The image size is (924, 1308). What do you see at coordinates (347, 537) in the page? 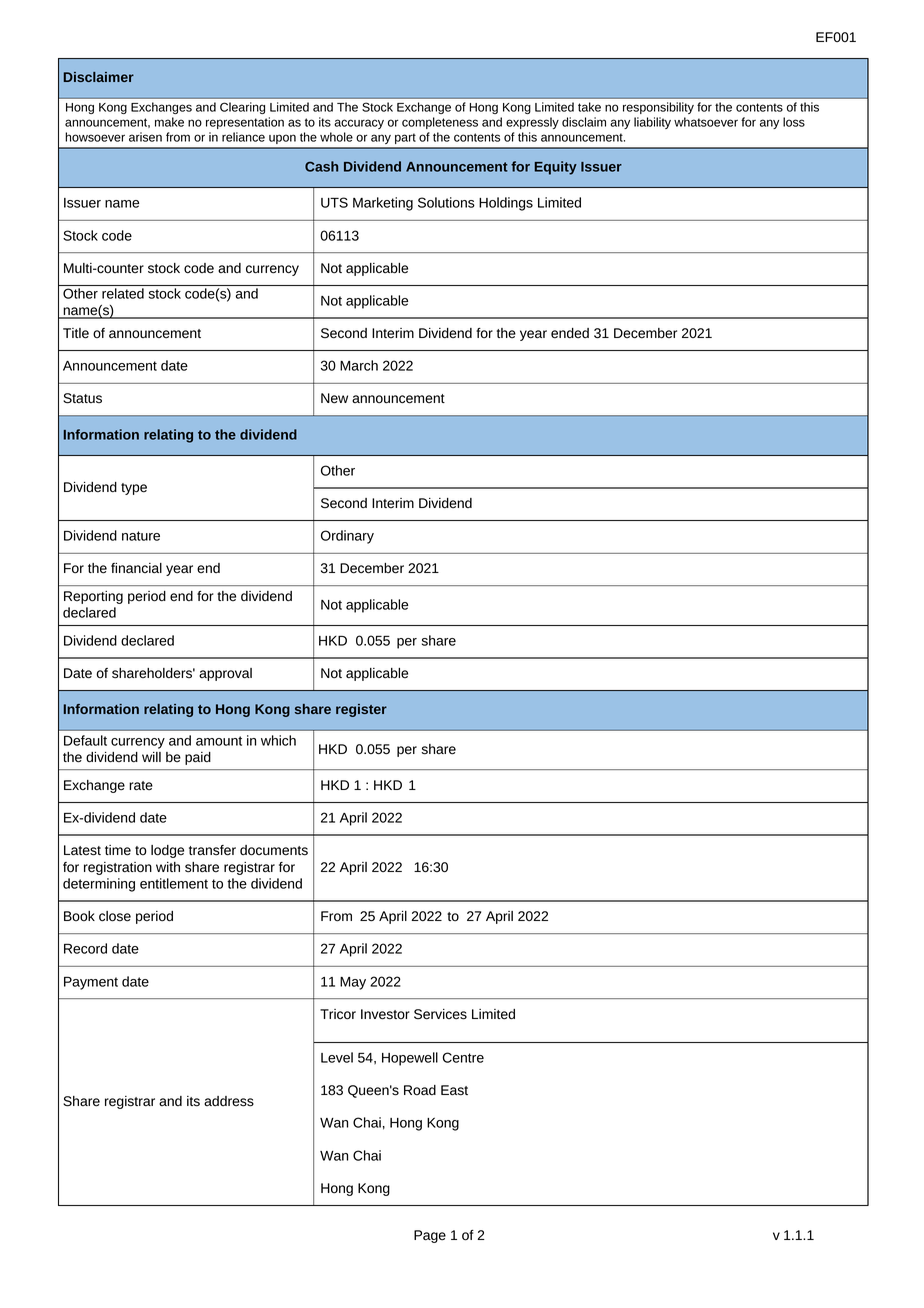
I see `Ordinary` at bounding box center [347, 537].
